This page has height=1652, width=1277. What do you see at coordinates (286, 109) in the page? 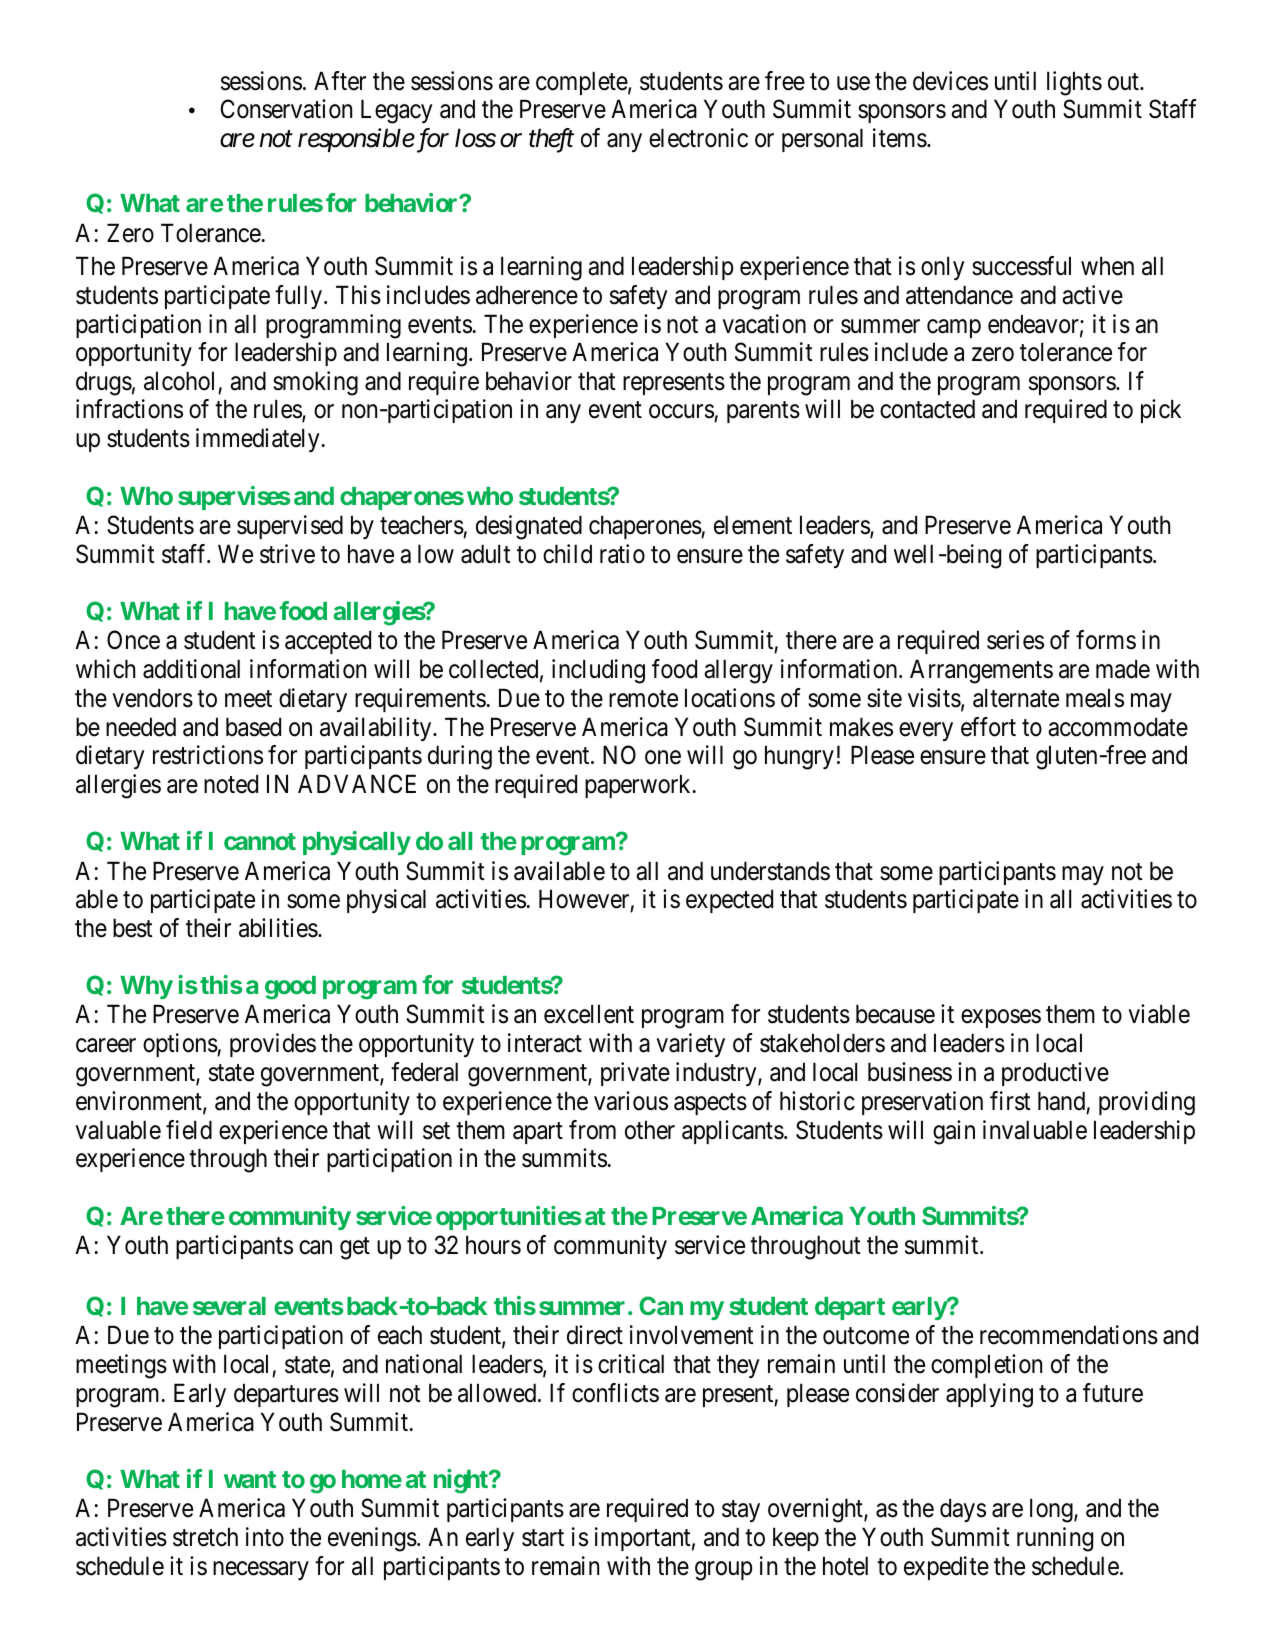
I see `Conservation` at bounding box center [286, 109].
